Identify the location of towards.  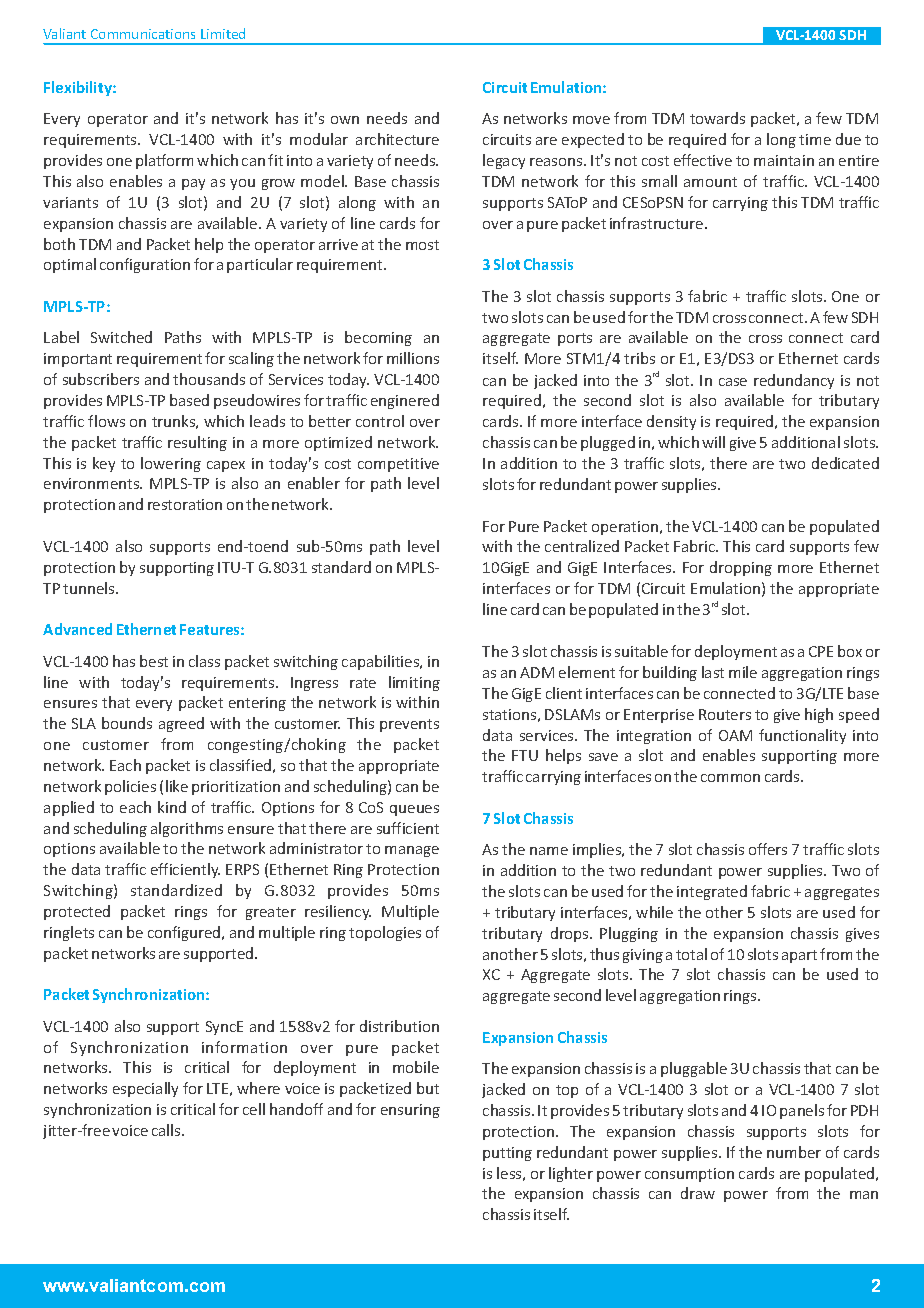
(717, 118).
